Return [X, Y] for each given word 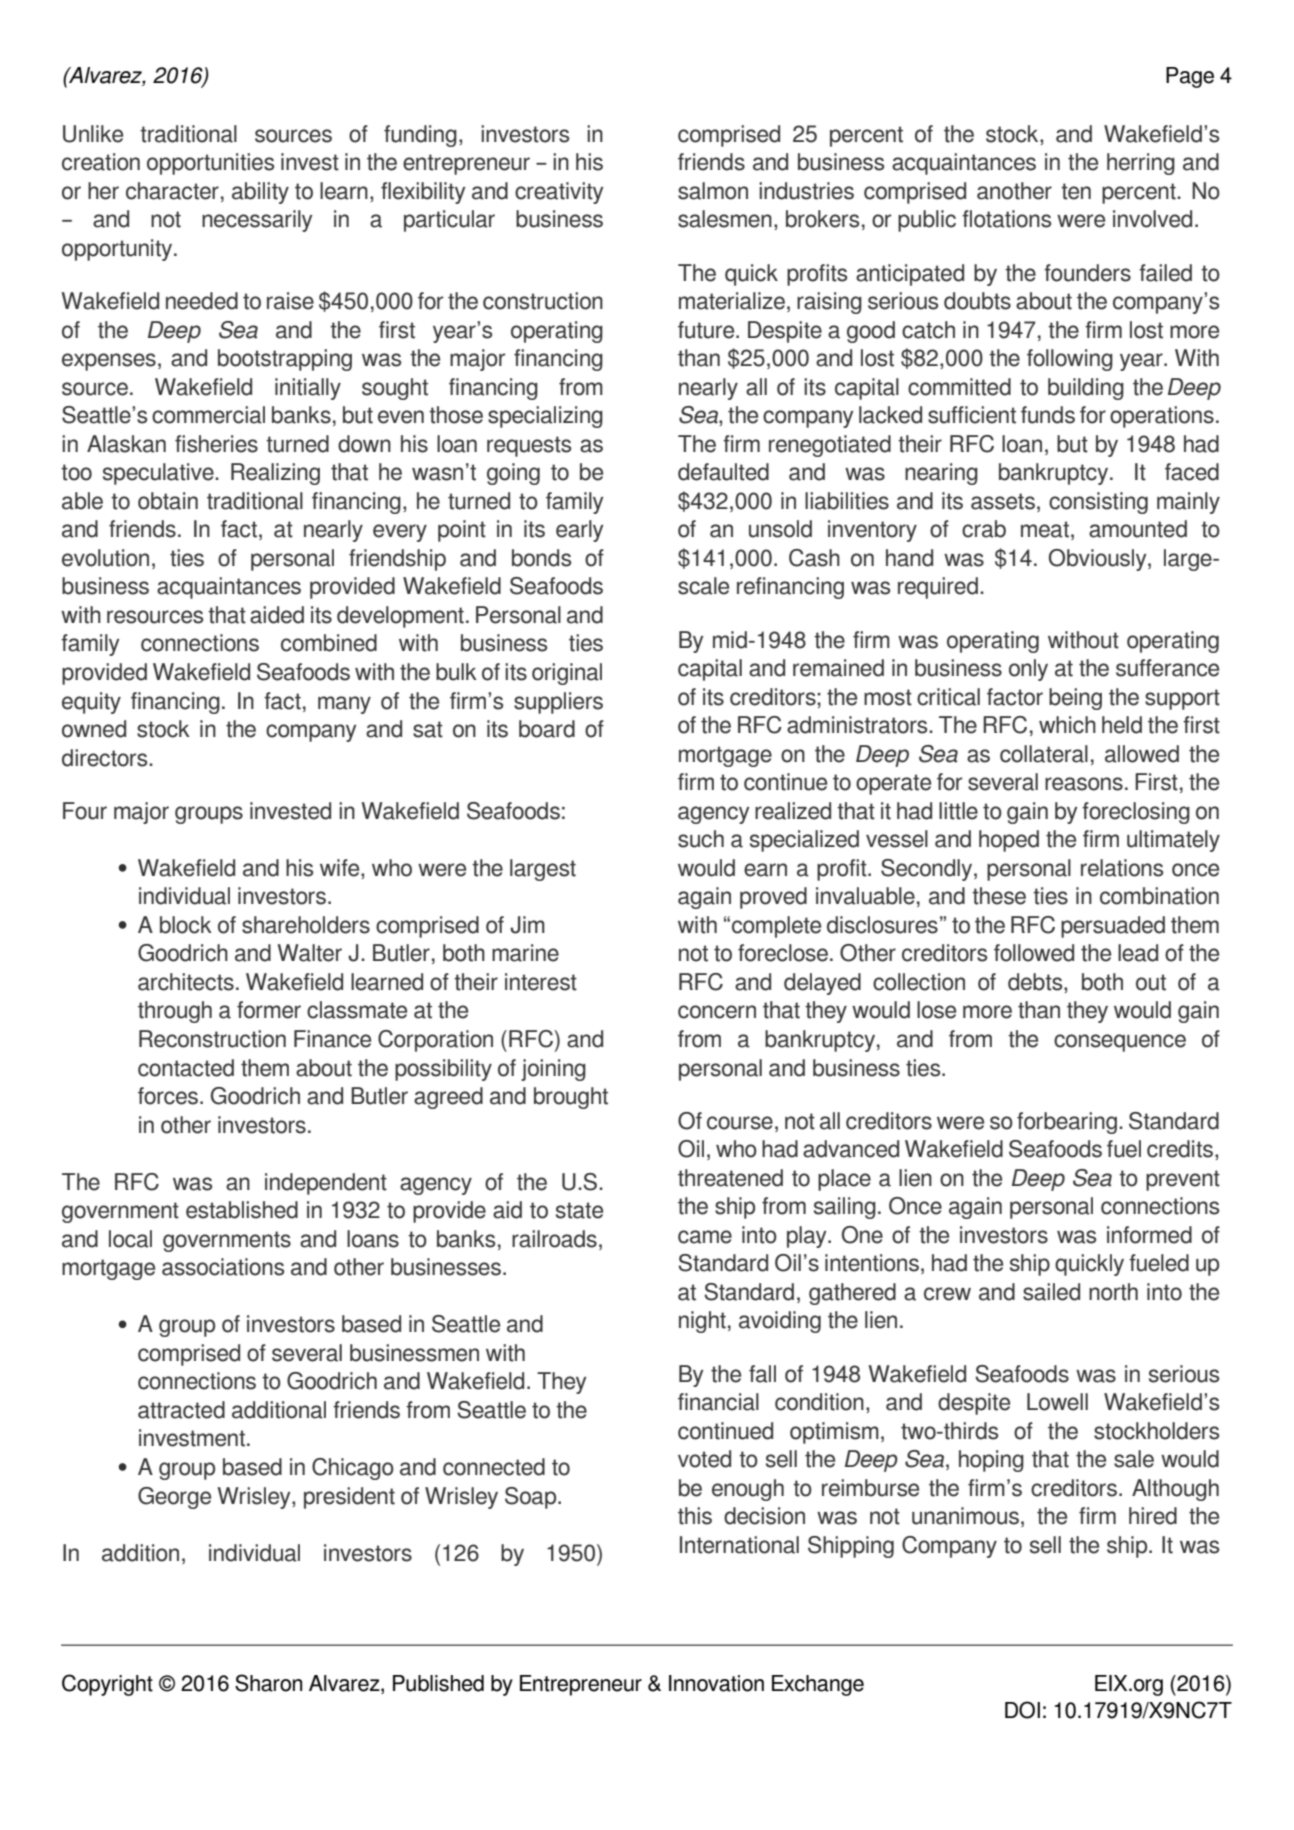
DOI [1022, 1710]
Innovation [716, 1683]
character [172, 191]
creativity [559, 193]
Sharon [268, 1683]
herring [1141, 164]
